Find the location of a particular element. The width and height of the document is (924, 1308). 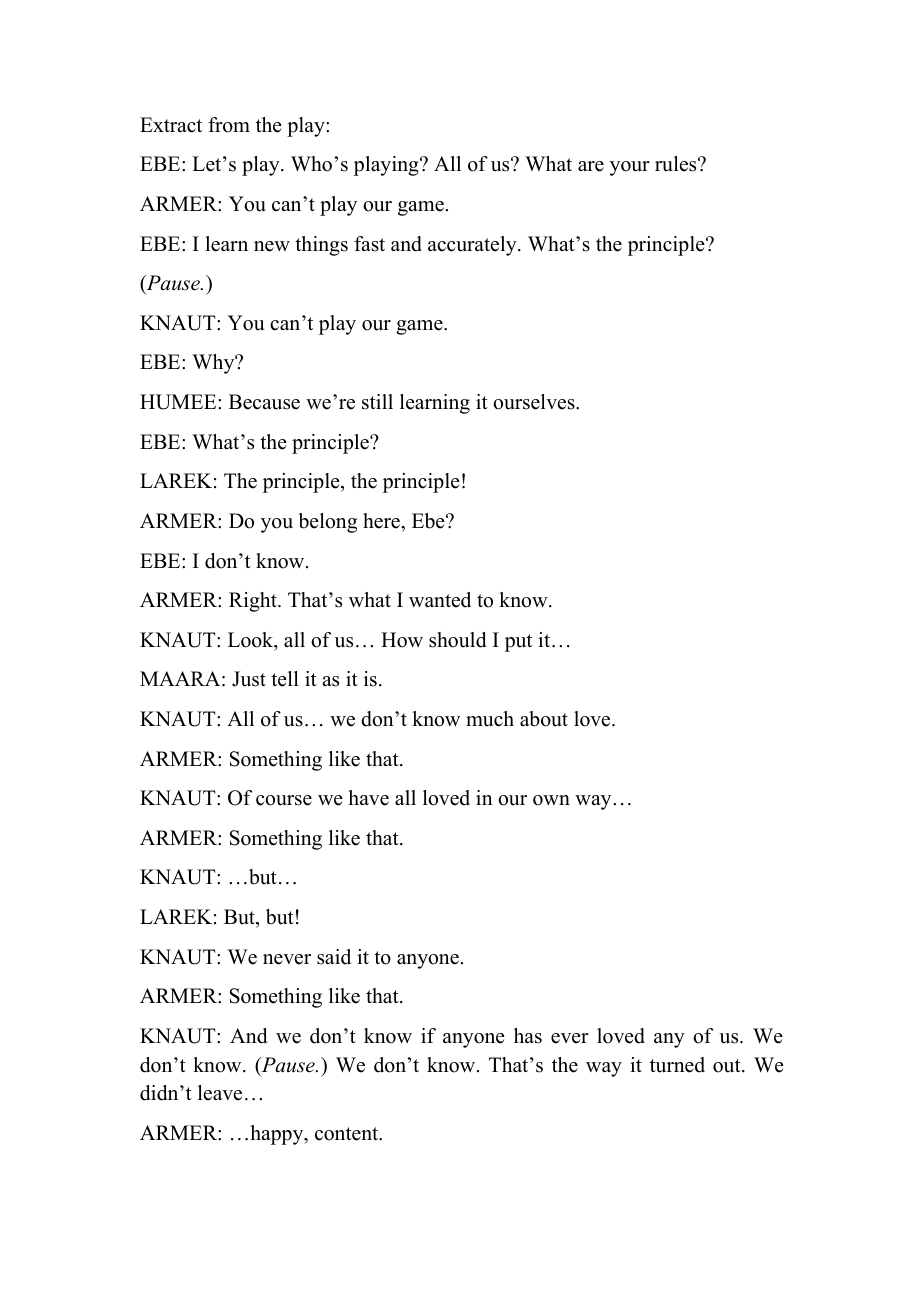

still is located at coordinates (377, 402).
